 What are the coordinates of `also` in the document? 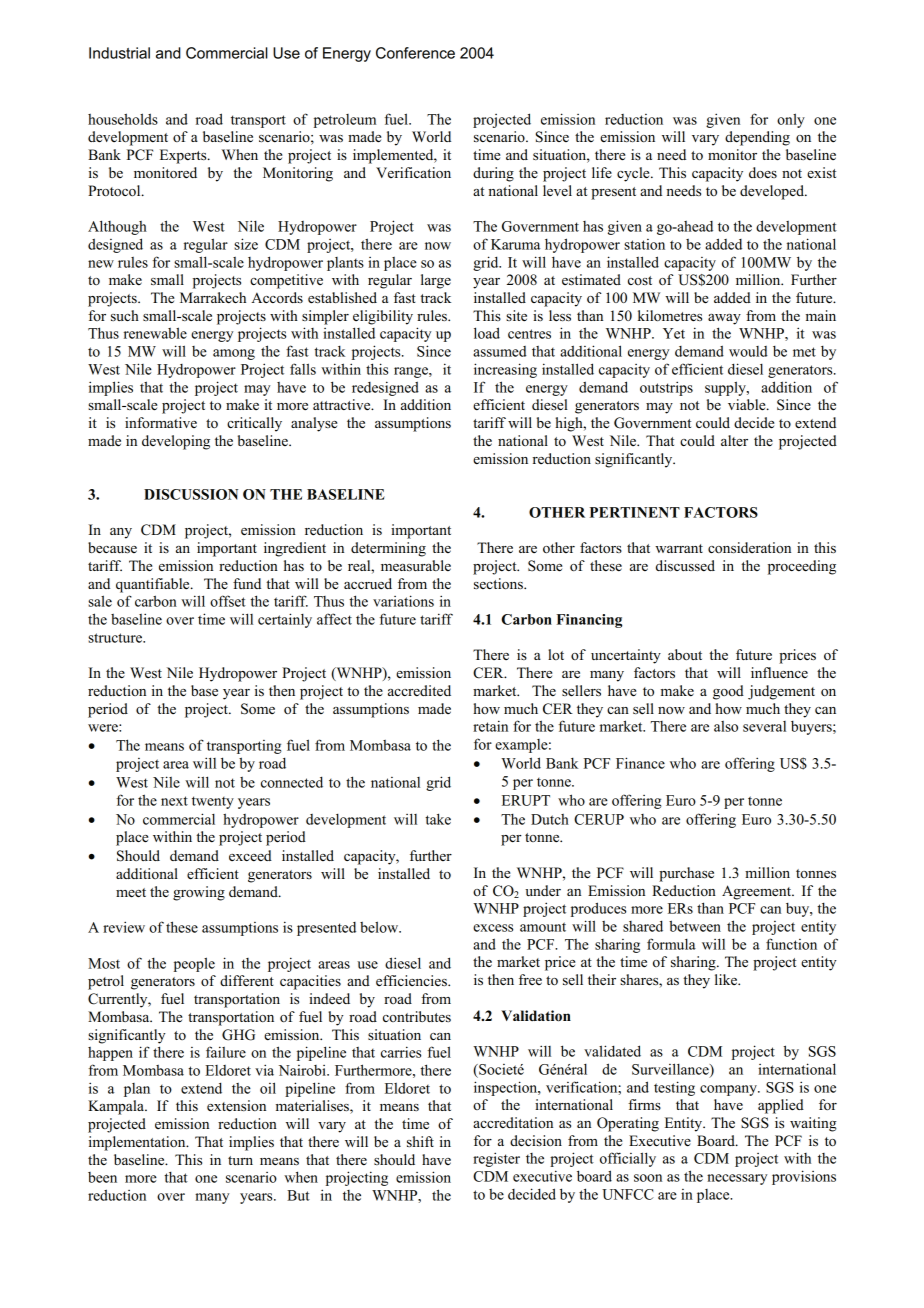 It's located at (726, 726).
